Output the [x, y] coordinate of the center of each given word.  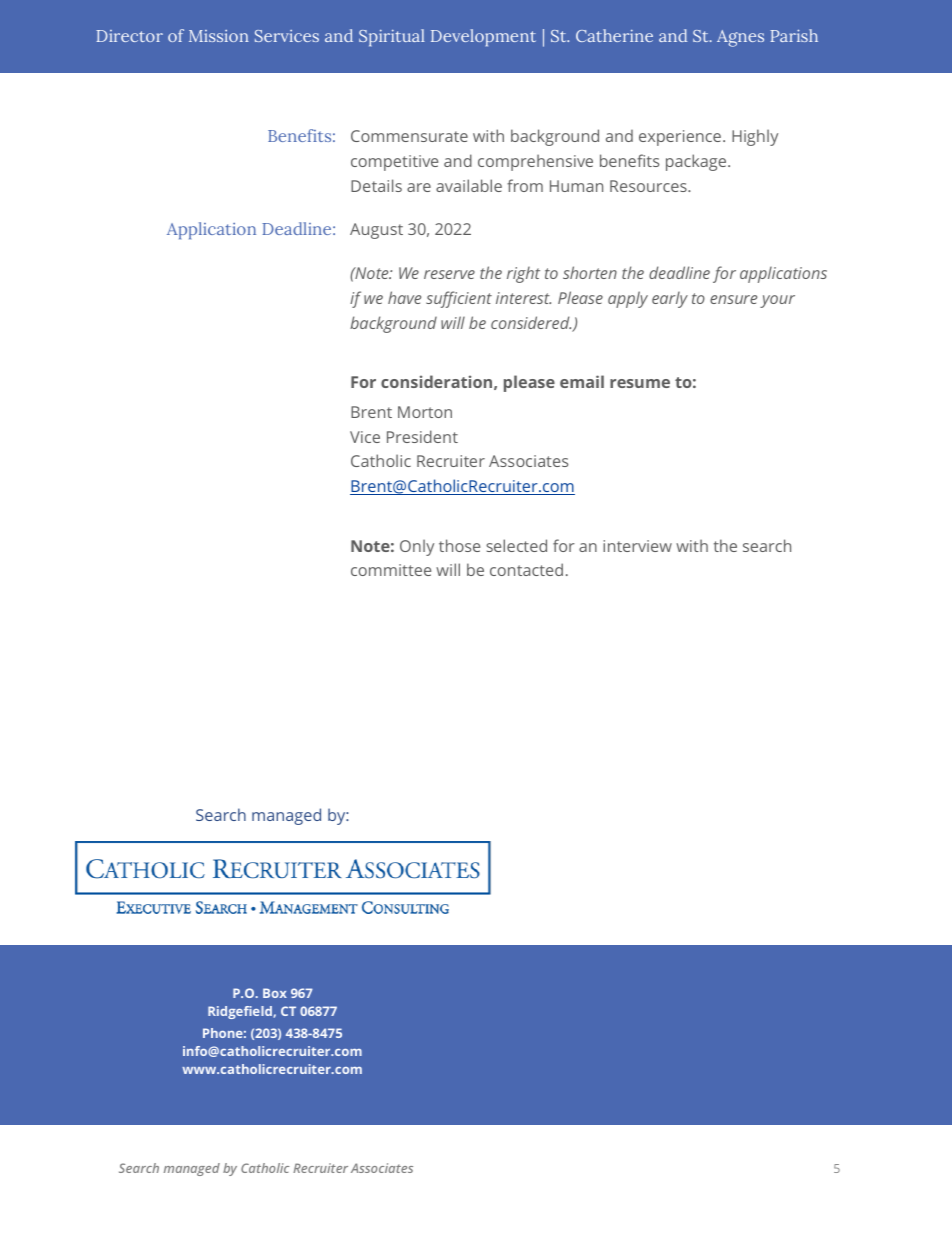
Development [483, 38]
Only [417, 547]
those [459, 545]
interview [637, 546]
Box [275, 993]
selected [516, 545]
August [376, 231]
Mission [219, 36]
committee [391, 570]
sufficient [459, 299]
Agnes [740, 38]
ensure [733, 299]
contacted [526, 569]
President [422, 436]
